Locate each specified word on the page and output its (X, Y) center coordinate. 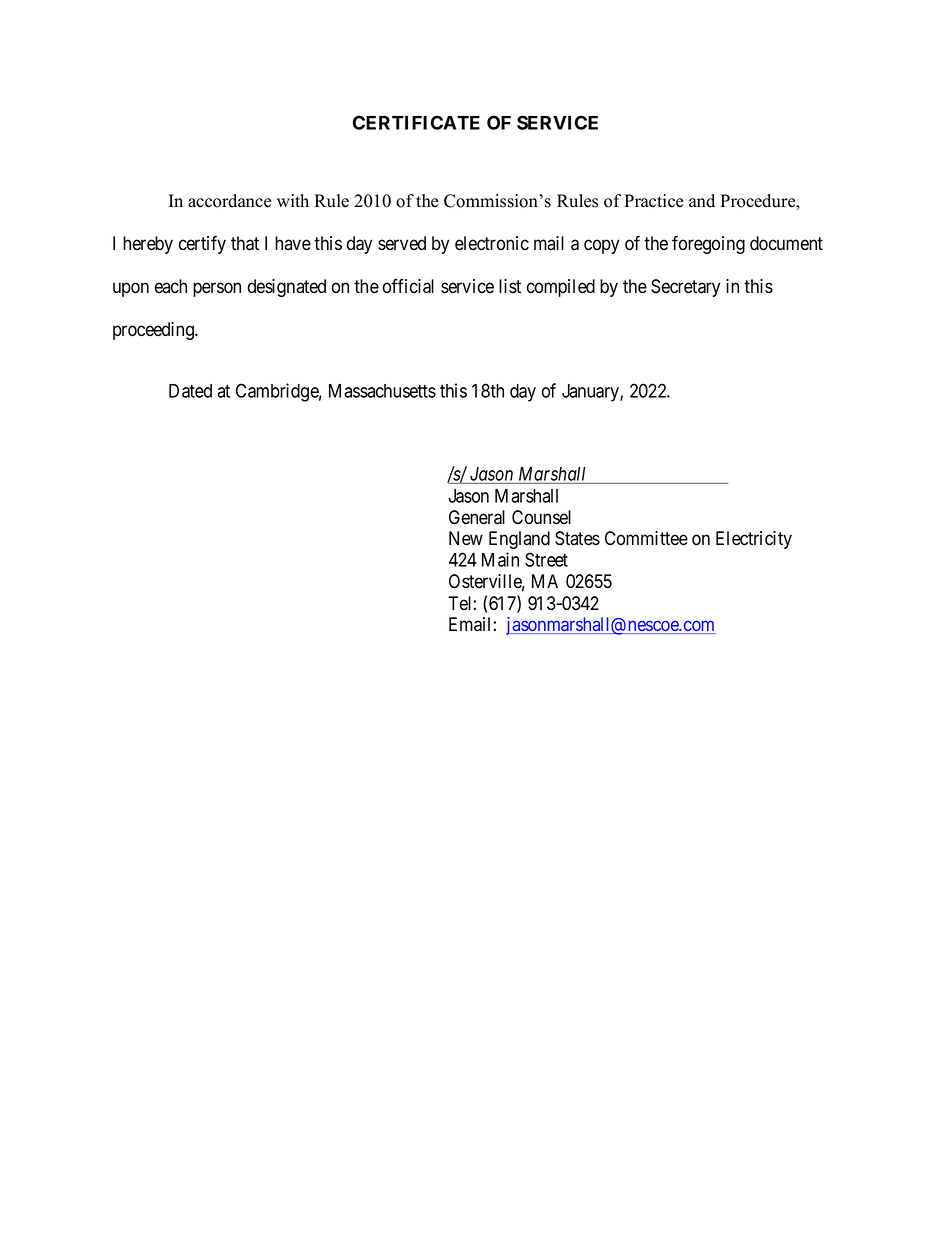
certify (202, 244)
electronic (492, 243)
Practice (654, 201)
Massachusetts (382, 391)
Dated (190, 391)
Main (500, 559)
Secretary (685, 288)
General (477, 517)
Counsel (541, 517)
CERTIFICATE (416, 122)
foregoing (708, 244)
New (466, 538)
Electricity (754, 540)
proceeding (154, 331)
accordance (230, 201)
